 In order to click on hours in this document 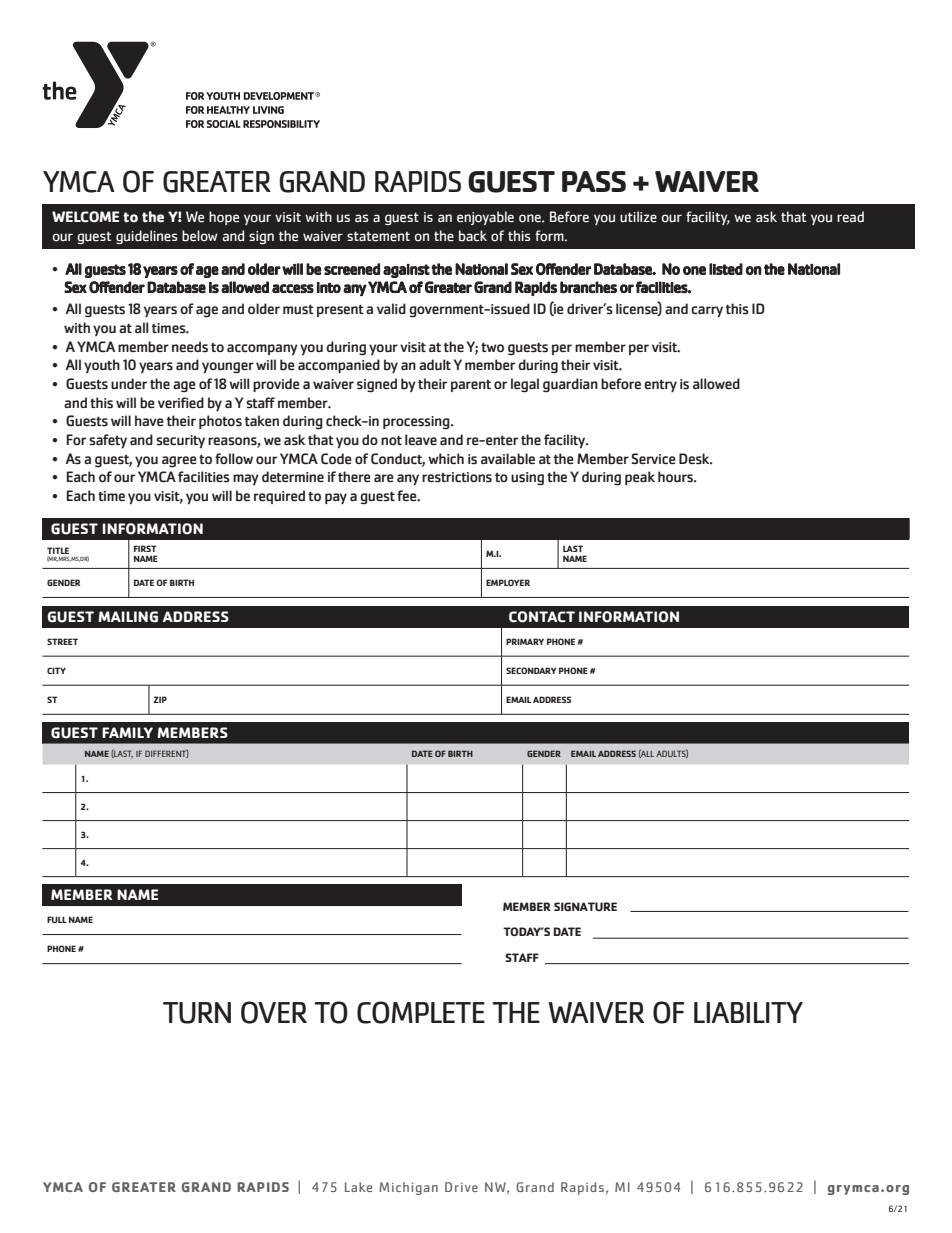, I will do `click(676, 477)`.
